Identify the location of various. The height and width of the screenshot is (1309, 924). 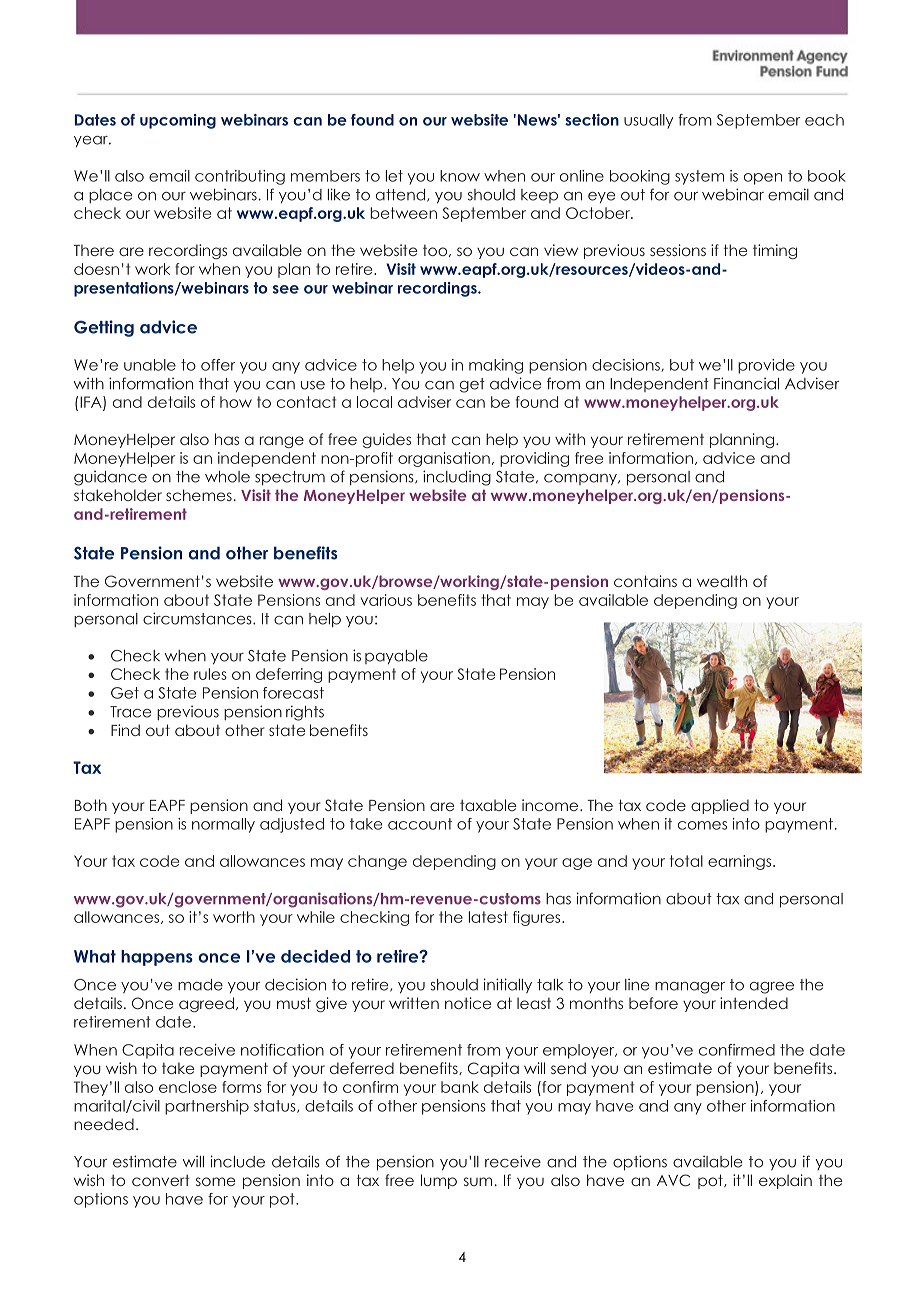
(386, 600).
